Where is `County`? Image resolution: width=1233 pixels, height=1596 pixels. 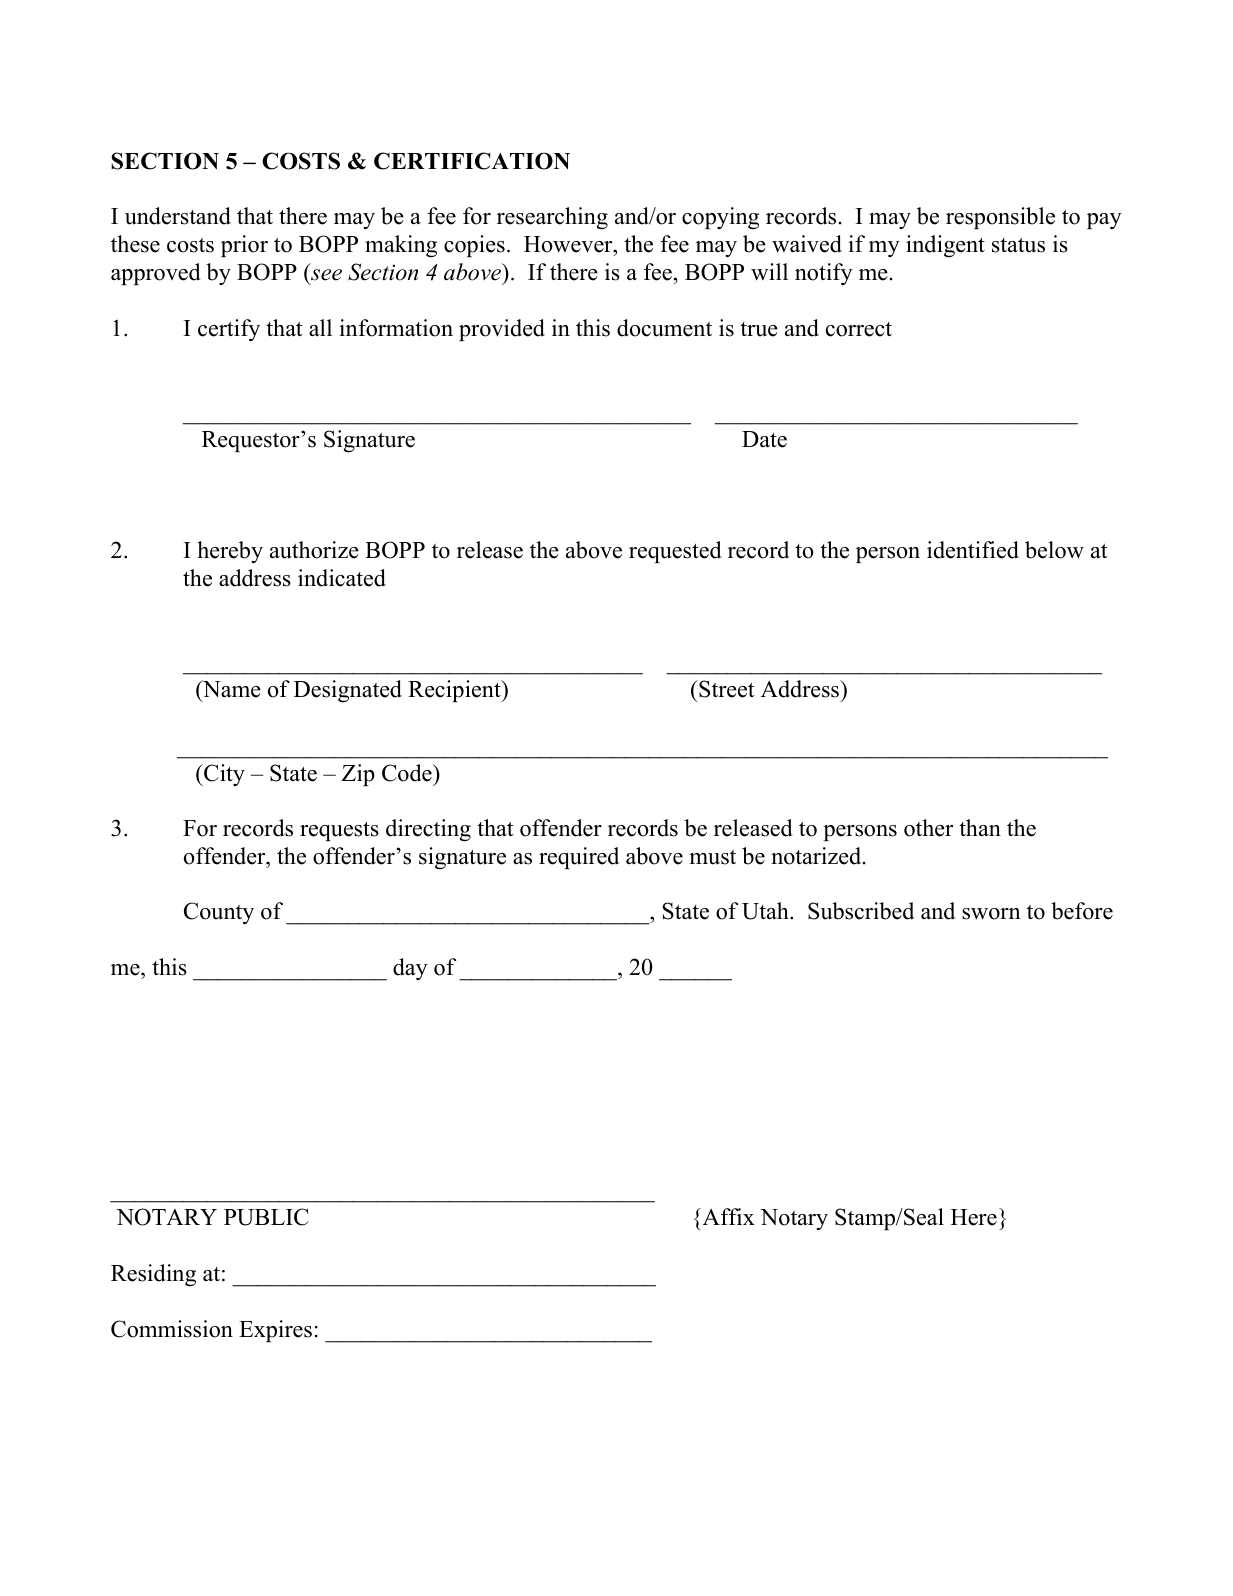 County is located at coordinates (219, 913).
